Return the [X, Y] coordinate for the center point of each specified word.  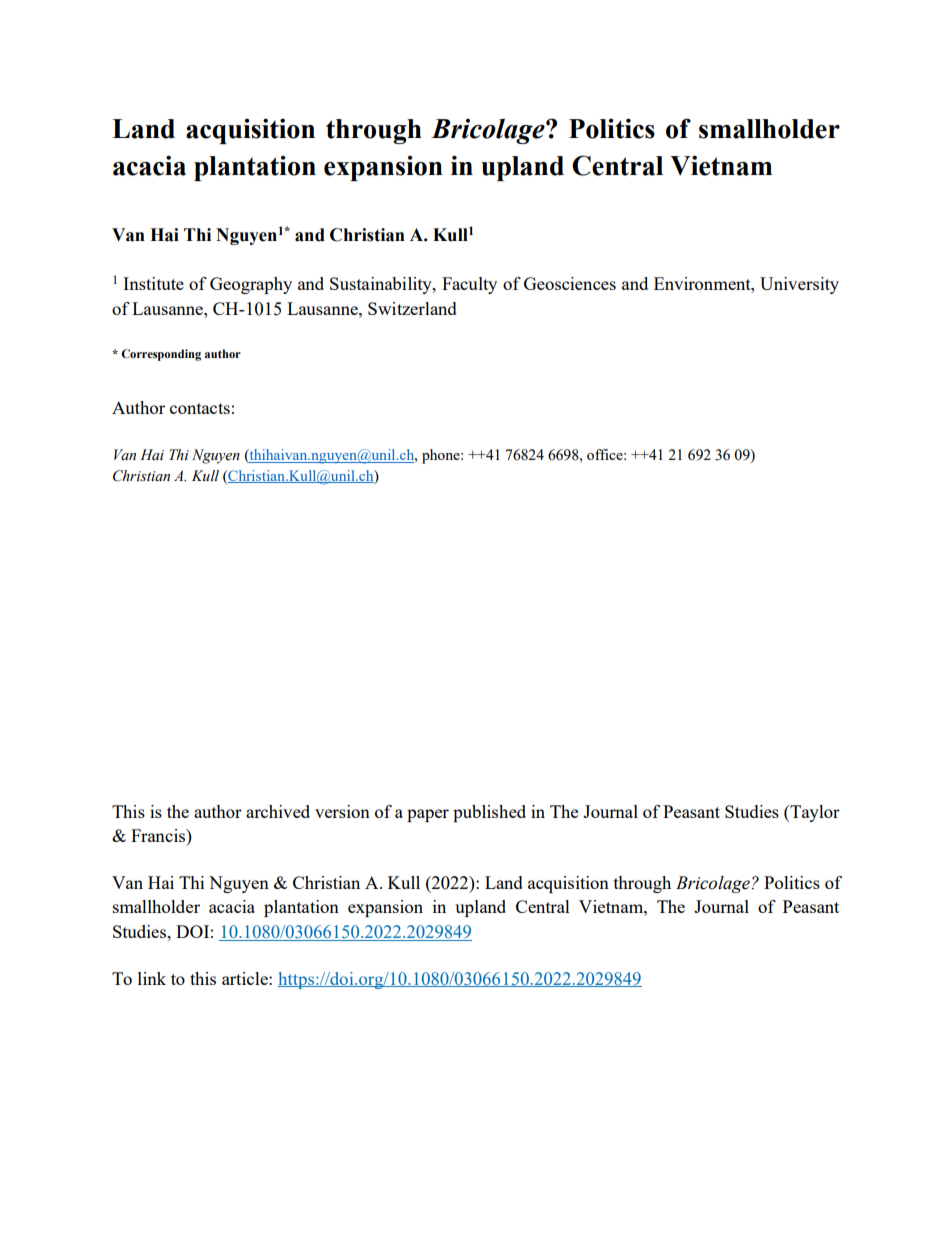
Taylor [814, 813]
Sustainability [382, 285]
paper [428, 815]
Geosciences [570, 283]
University [799, 285]
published [489, 813]
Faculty [469, 285]
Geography [251, 285]
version [342, 811]
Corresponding [161, 355]
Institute [153, 283]
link [152, 978]
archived [278, 811]
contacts [200, 408]
